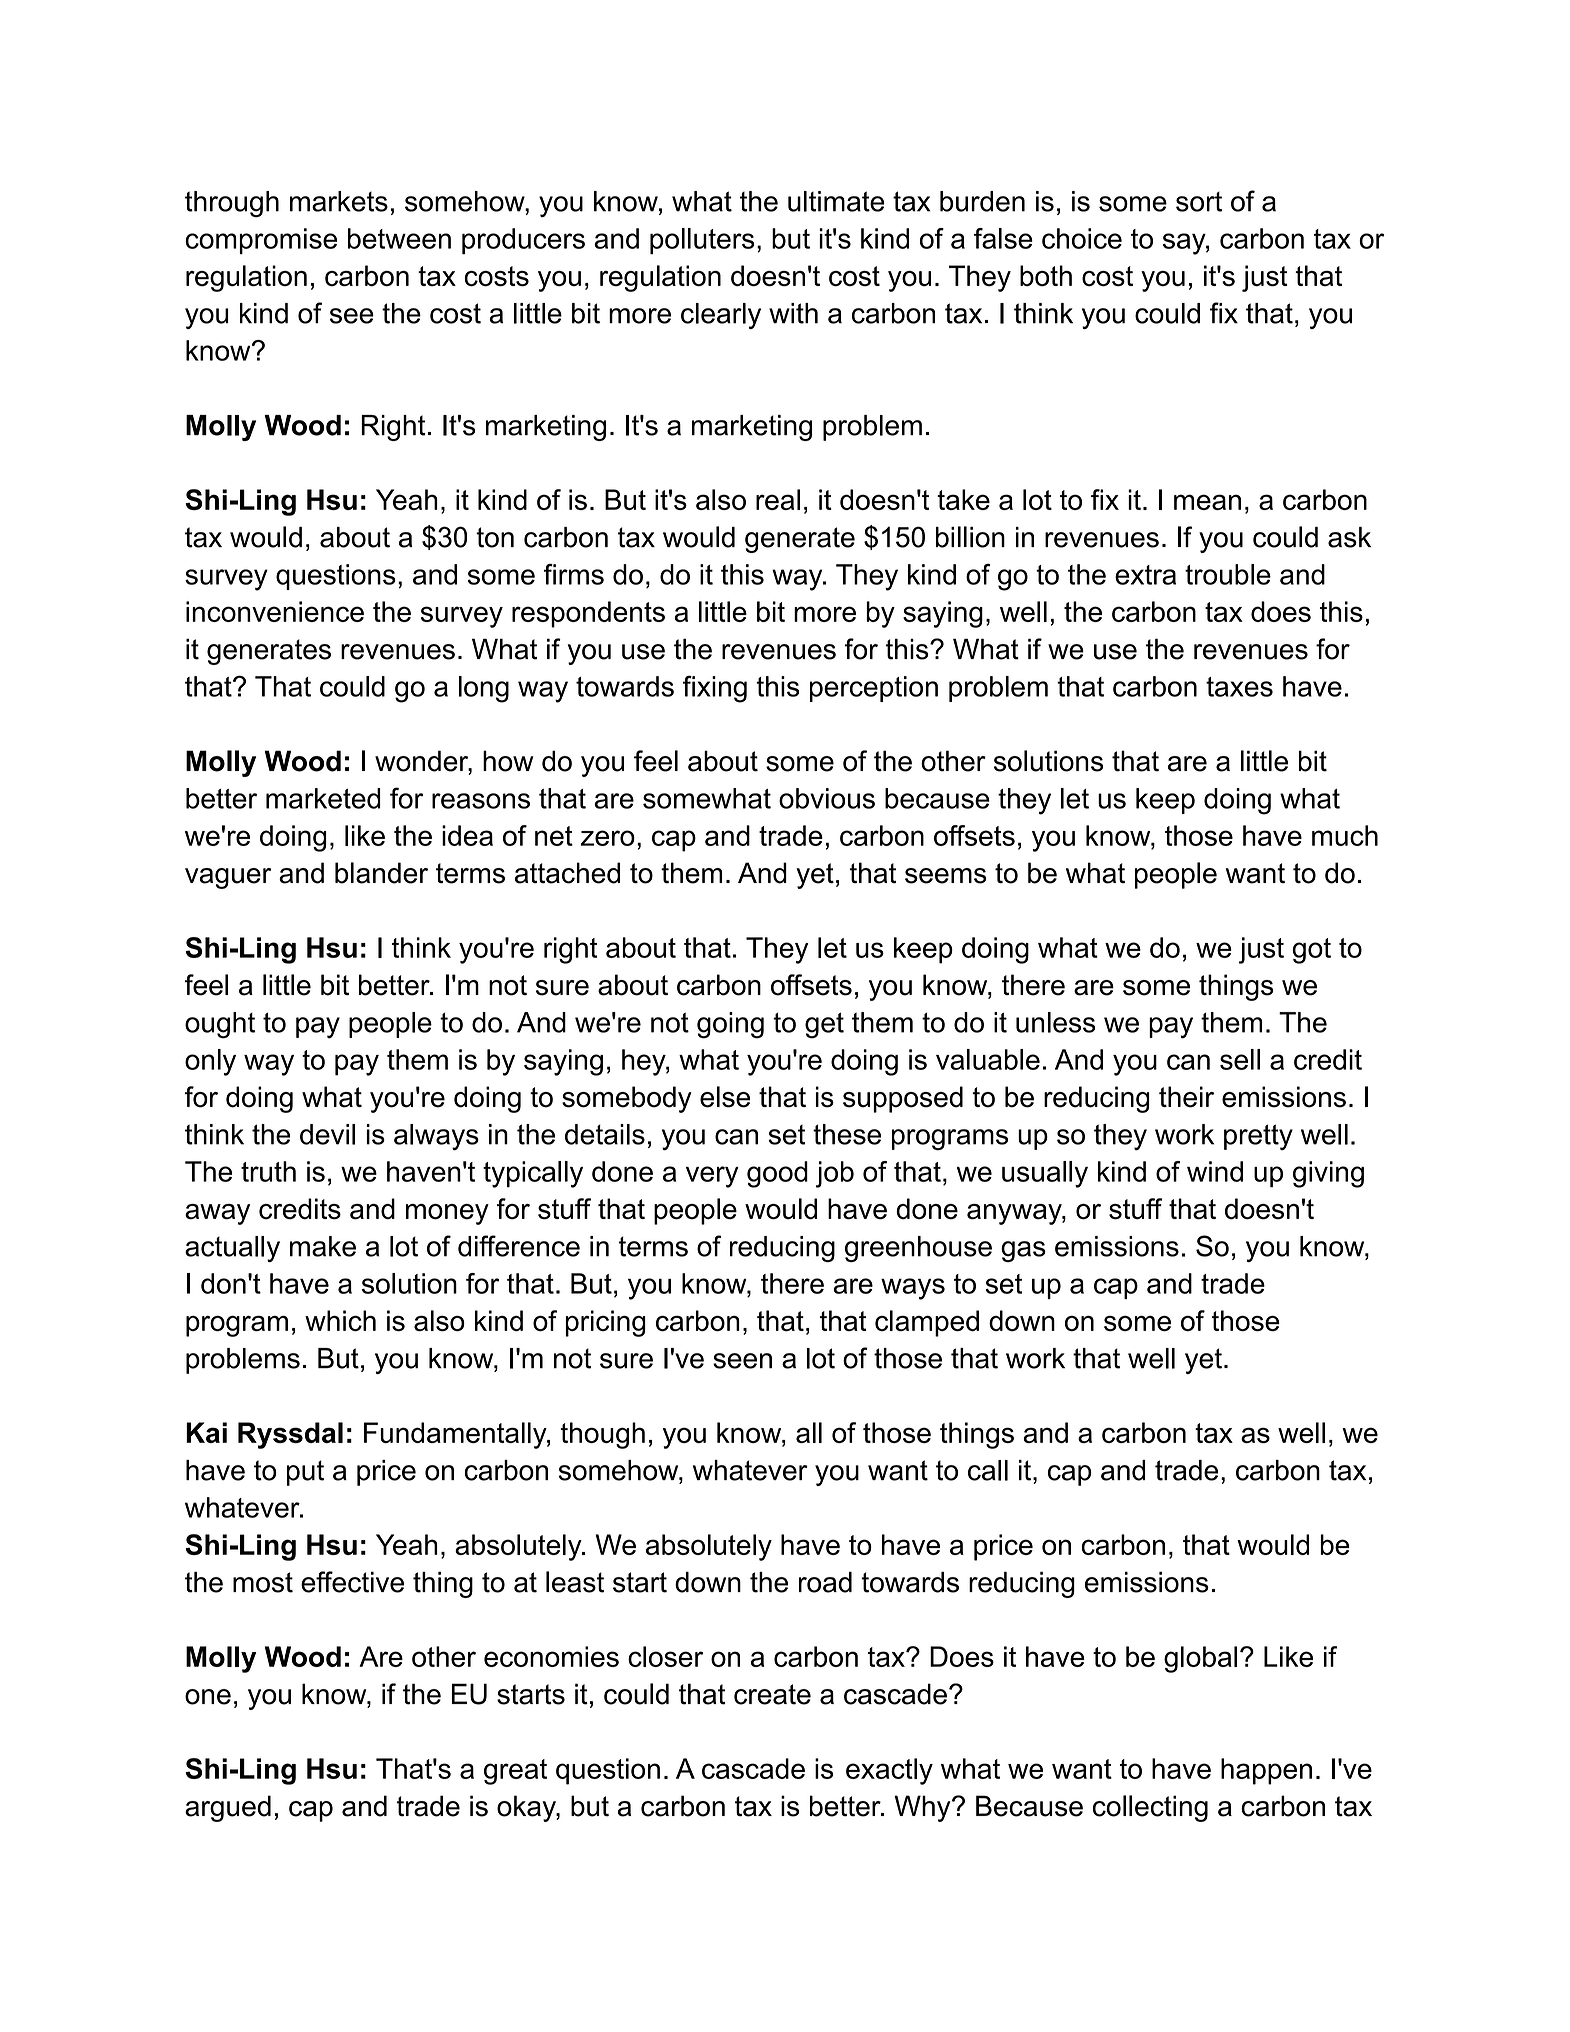  What do you see at coordinates (220, 1025) in the document?
I see `ought` at bounding box center [220, 1025].
